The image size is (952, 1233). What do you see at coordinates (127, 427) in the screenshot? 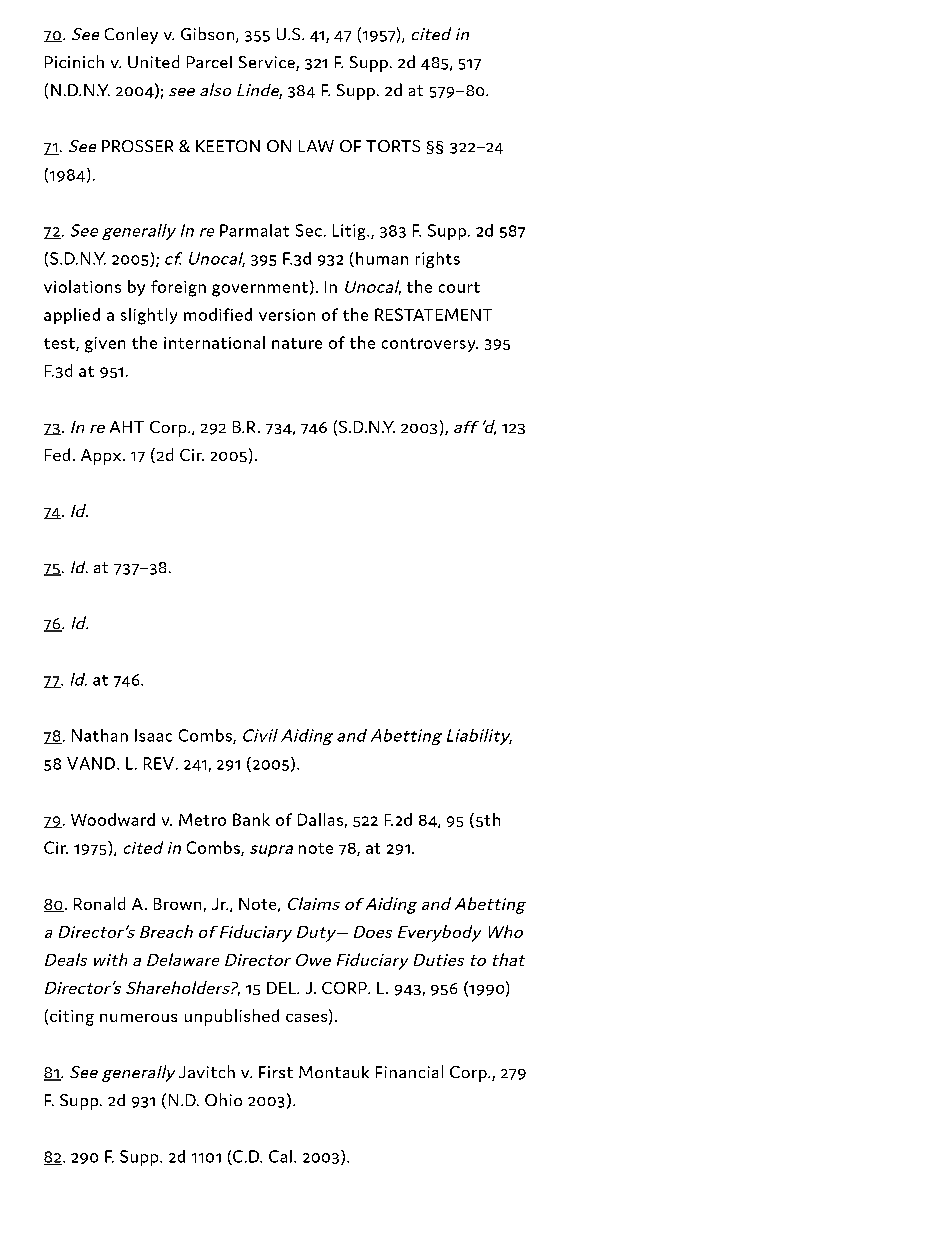
I see `AHT` at bounding box center [127, 427].
